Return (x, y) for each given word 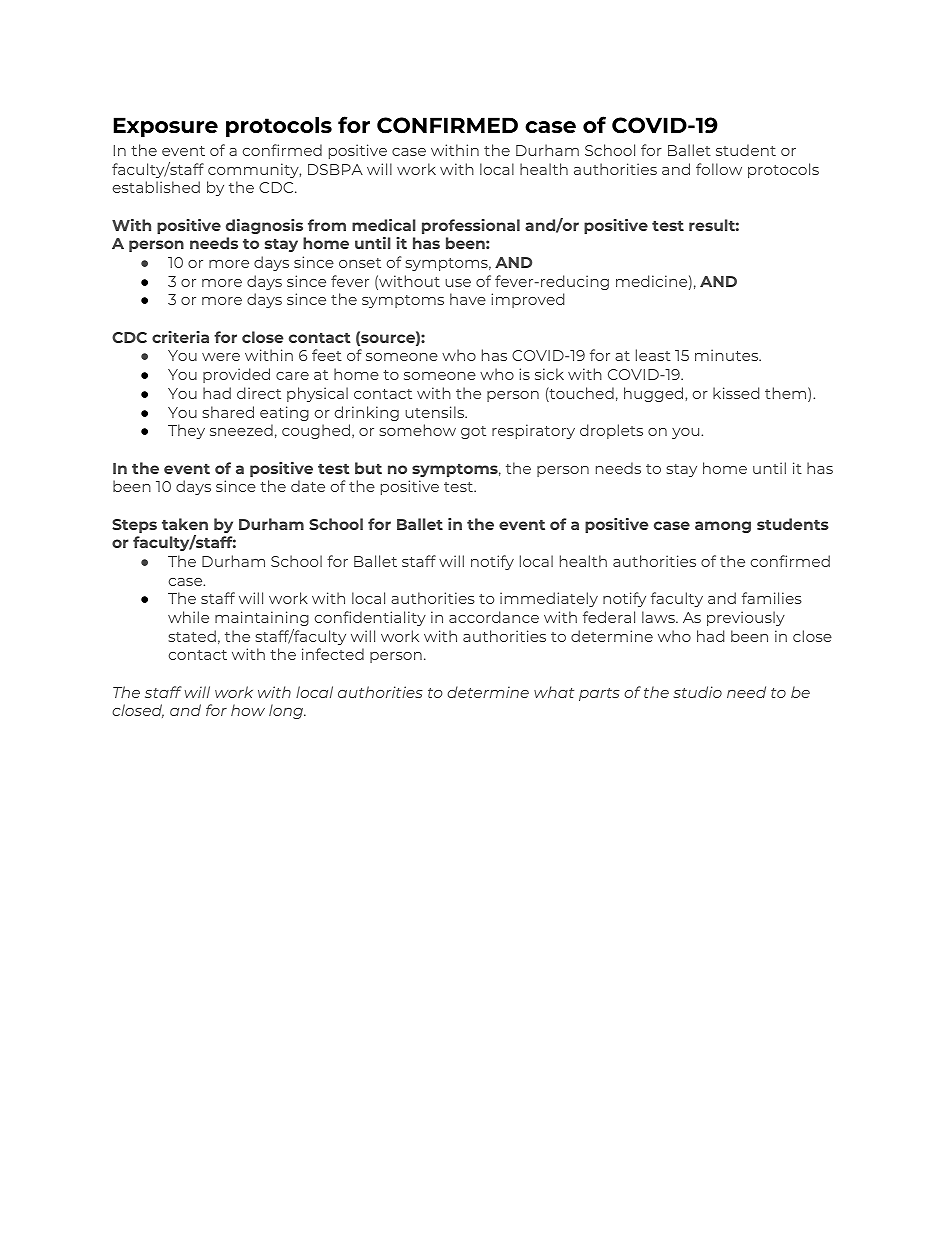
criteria (180, 337)
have (468, 299)
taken (185, 524)
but (368, 468)
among (723, 527)
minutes (728, 355)
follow (719, 169)
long (287, 711)
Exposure (166, 127)
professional (471, 226)
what (554, 692)
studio (697, 692)
